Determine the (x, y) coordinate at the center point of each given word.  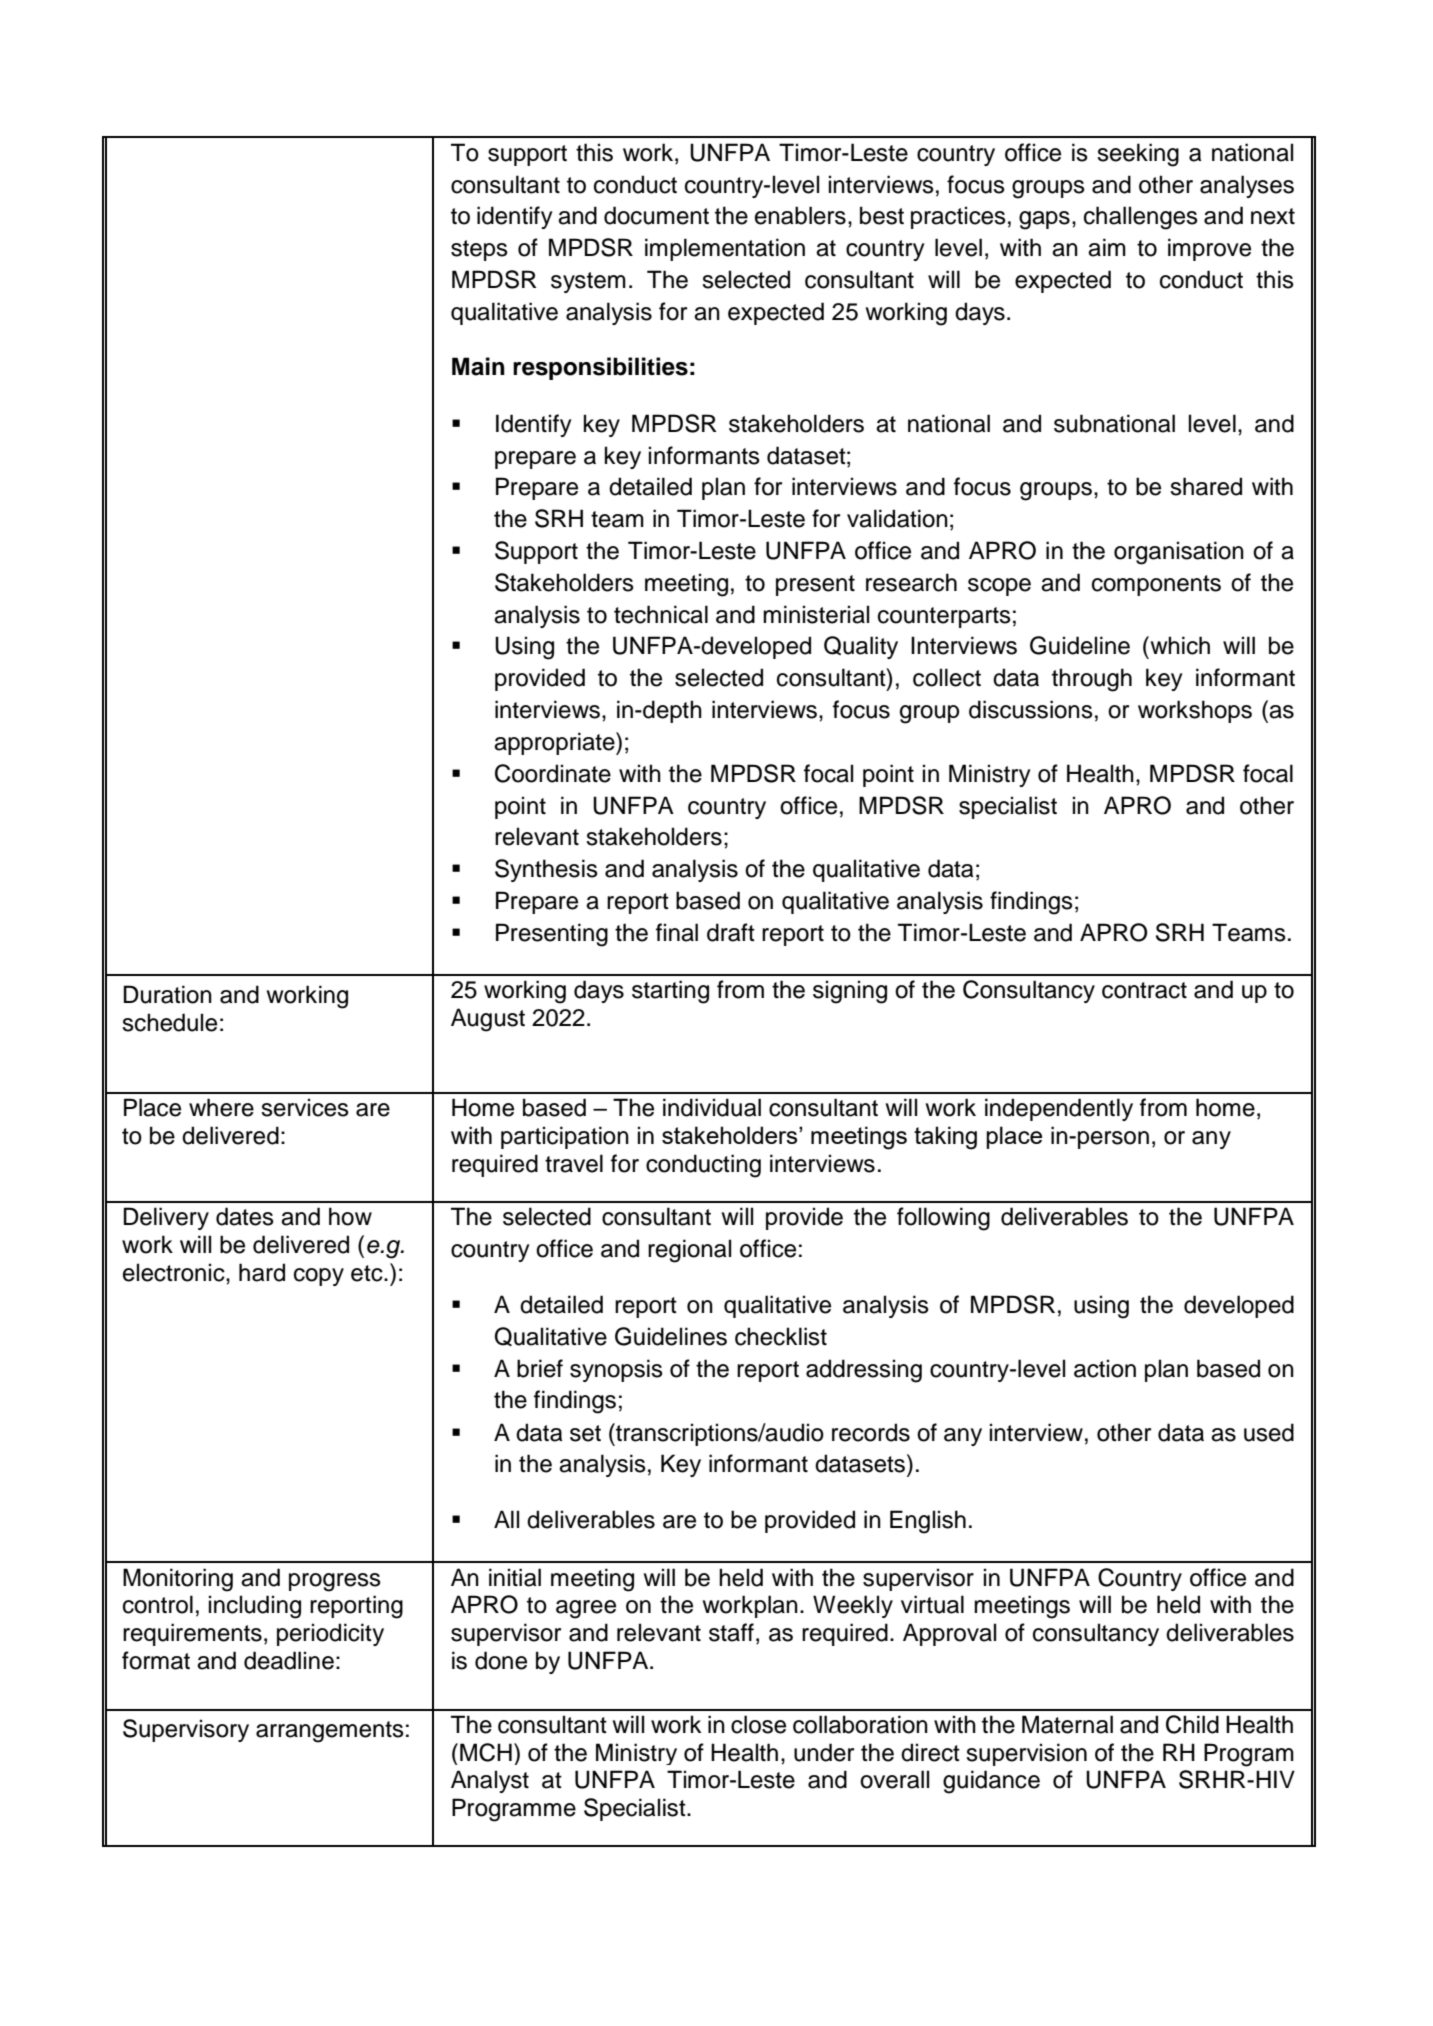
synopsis (616, 1370)
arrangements (330, 1732)
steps (479, 250)
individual (712, 1107)
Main (478, 366)
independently (1059, 1109)
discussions (1031, 709)
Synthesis (546, 870)
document (656, 215)
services (305, 1107)
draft (731, 932)
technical (661, 614)
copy (319, 1277)
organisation (1179, 553)
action (1105, 1368)
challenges (1141, 218)
